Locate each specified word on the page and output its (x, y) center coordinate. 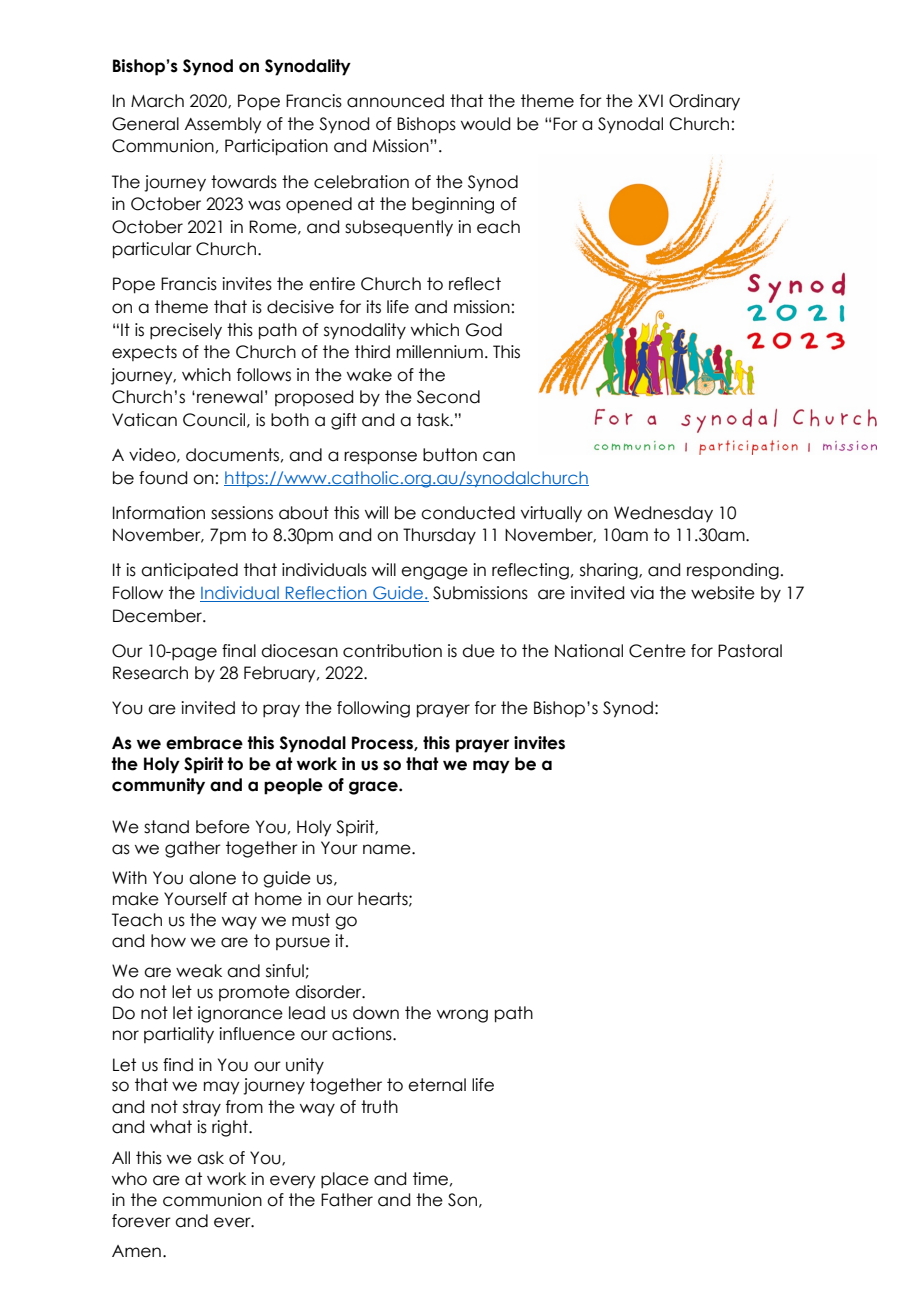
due (478, 651)
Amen (136, 1251)
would (485, 124)
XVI (650, 100)
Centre (657, 651)
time (430, 1179)
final (239, 651)
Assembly (223, 125)
